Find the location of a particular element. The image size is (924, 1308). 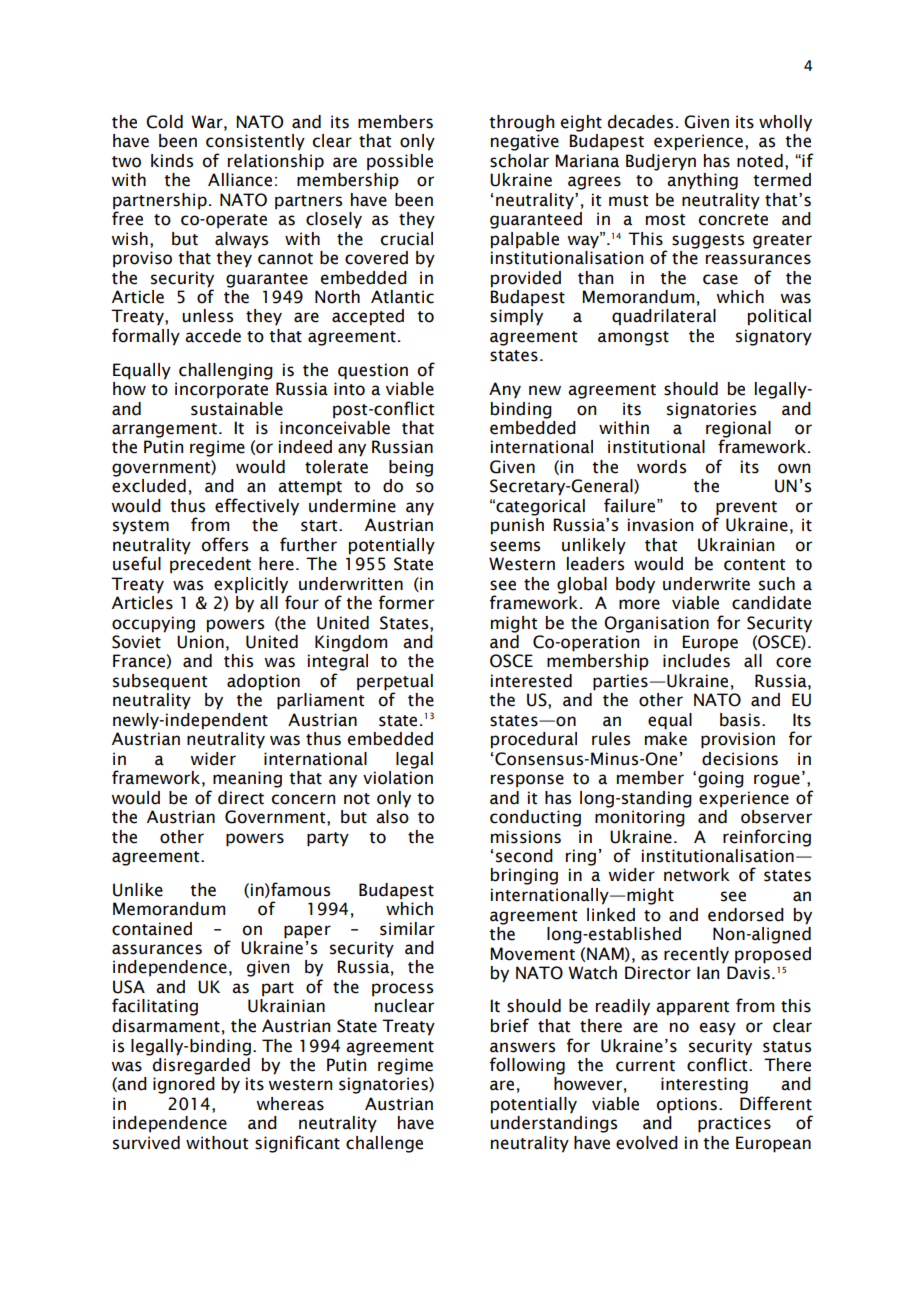

ignored is located at coordinates (184, 1085).
